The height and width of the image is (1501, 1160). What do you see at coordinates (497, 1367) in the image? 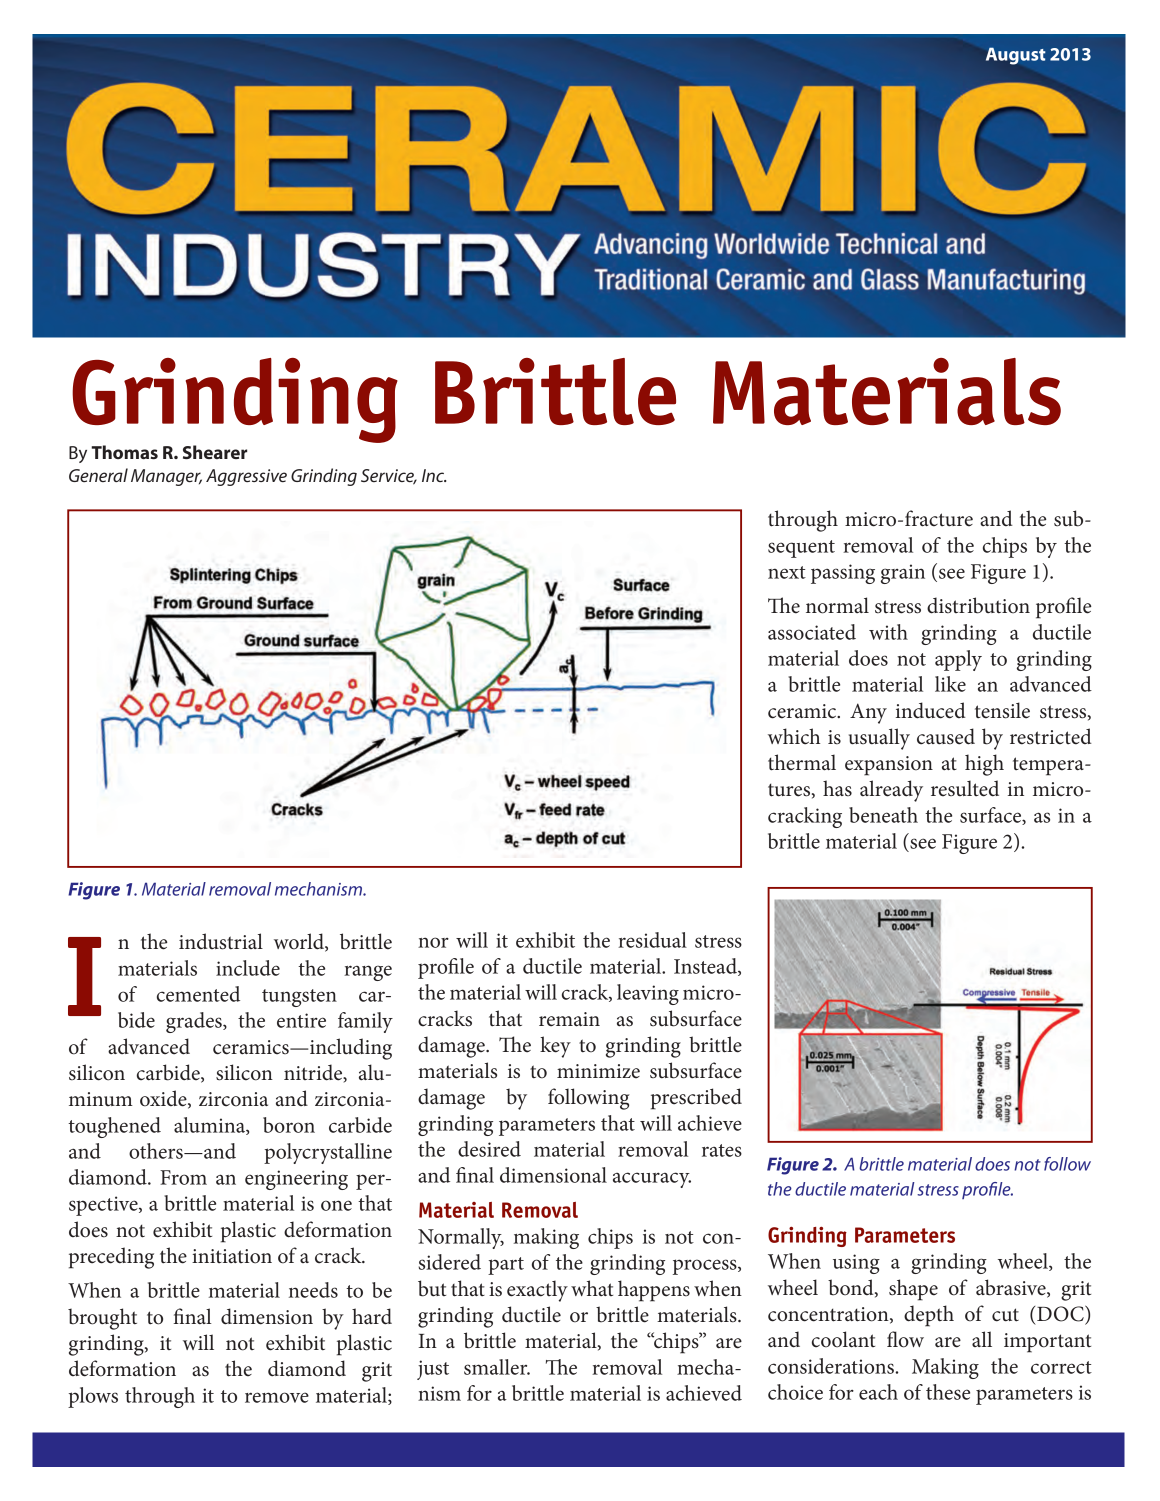
I see `smaller` at bounding box center [497, 1367].
